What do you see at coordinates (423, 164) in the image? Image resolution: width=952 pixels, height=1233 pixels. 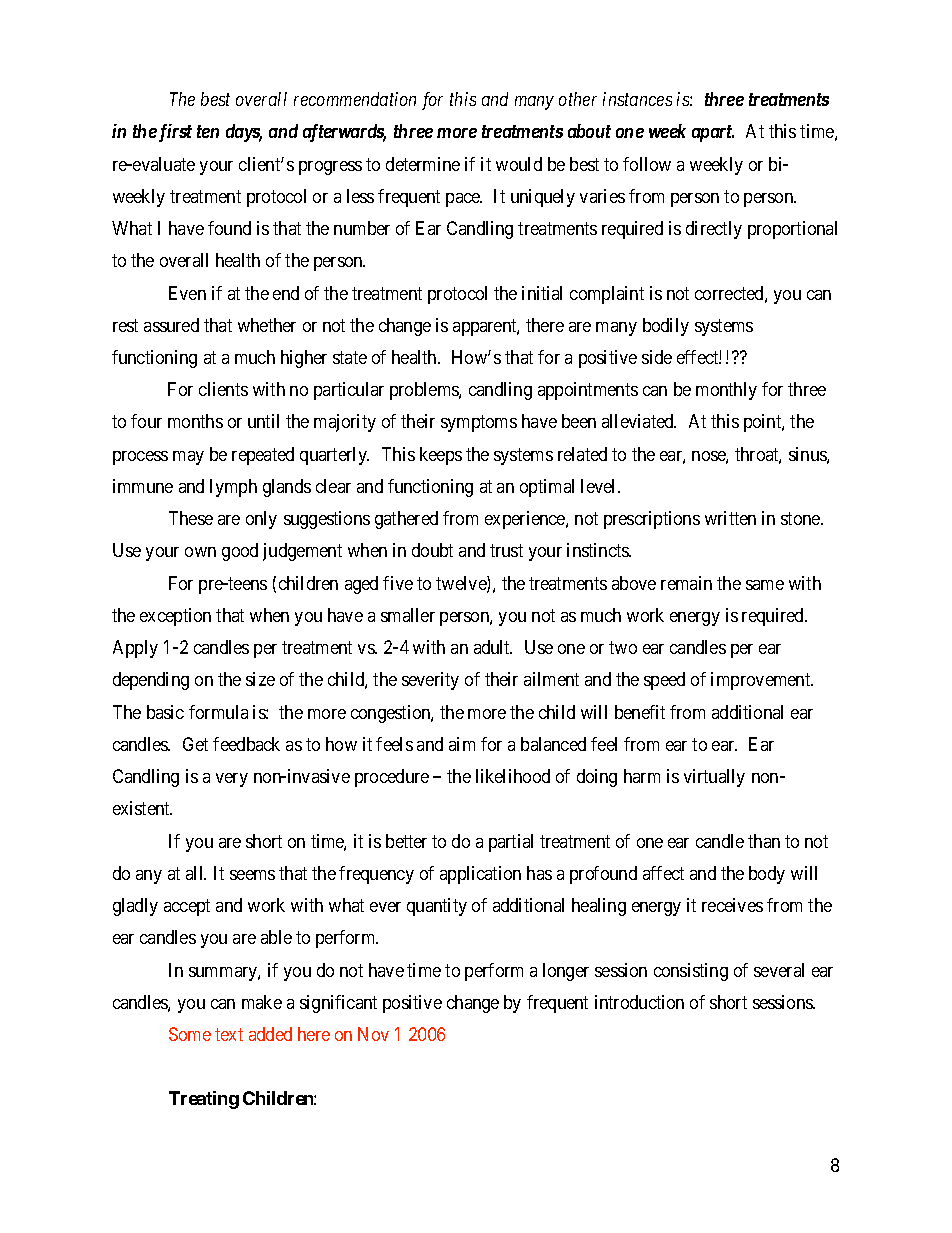 I see `determine` at bounding box center [423, 164].
